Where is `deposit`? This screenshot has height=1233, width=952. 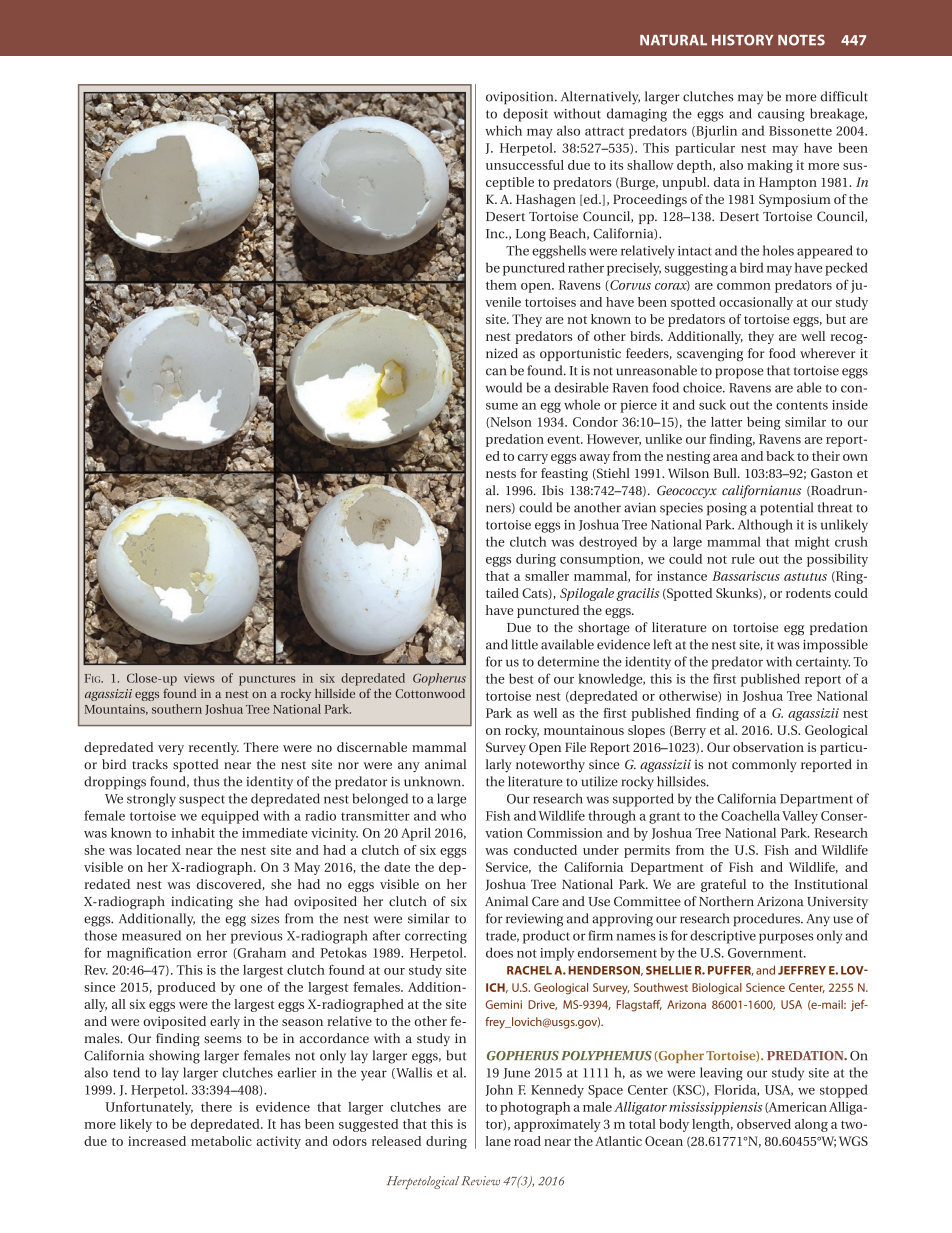
deposit is located at coordinates (525, 115).
